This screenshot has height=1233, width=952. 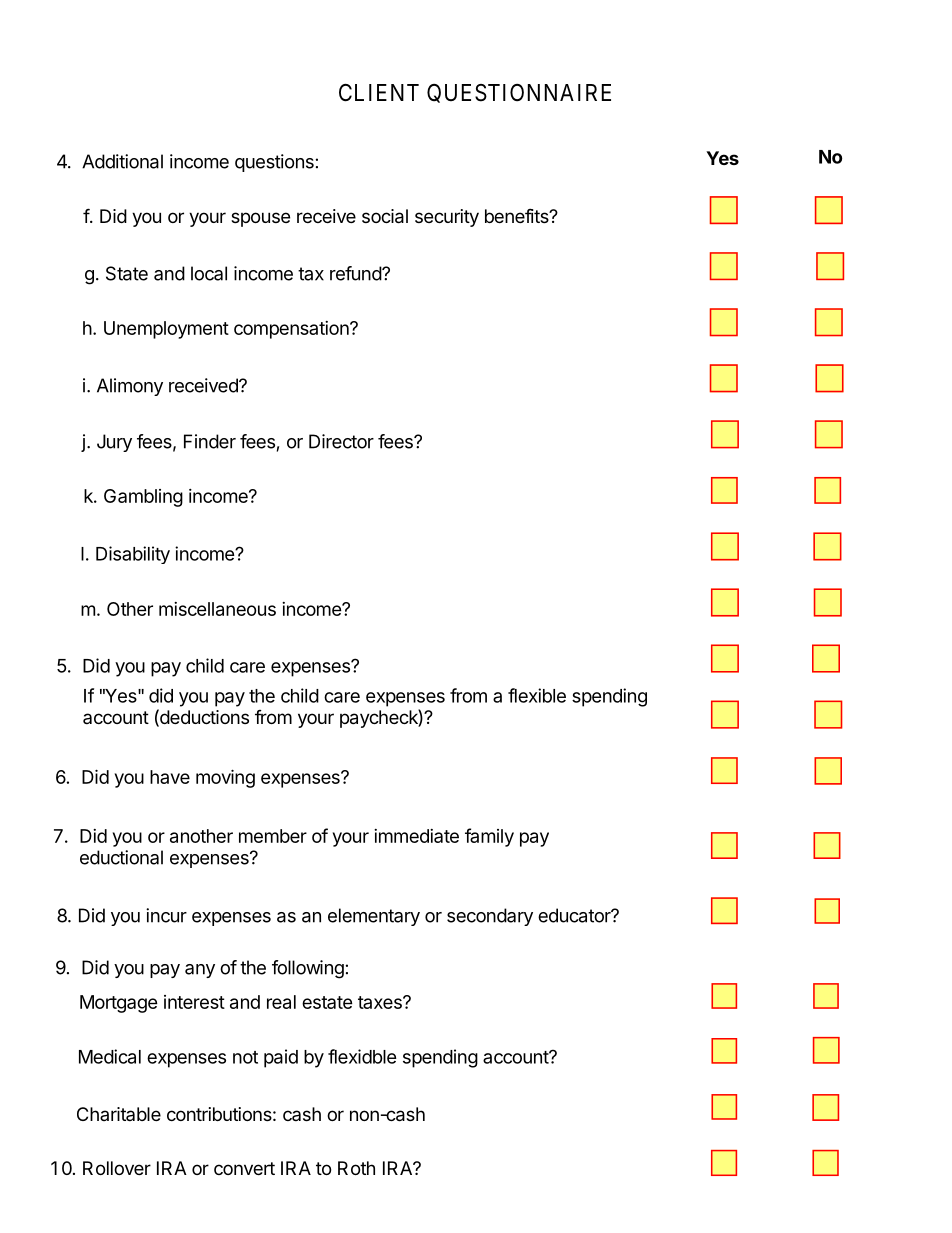 What do you see at coordinates (490, 917) in the screenshot?
I see `secondary` at bounding box center [490, 917].
